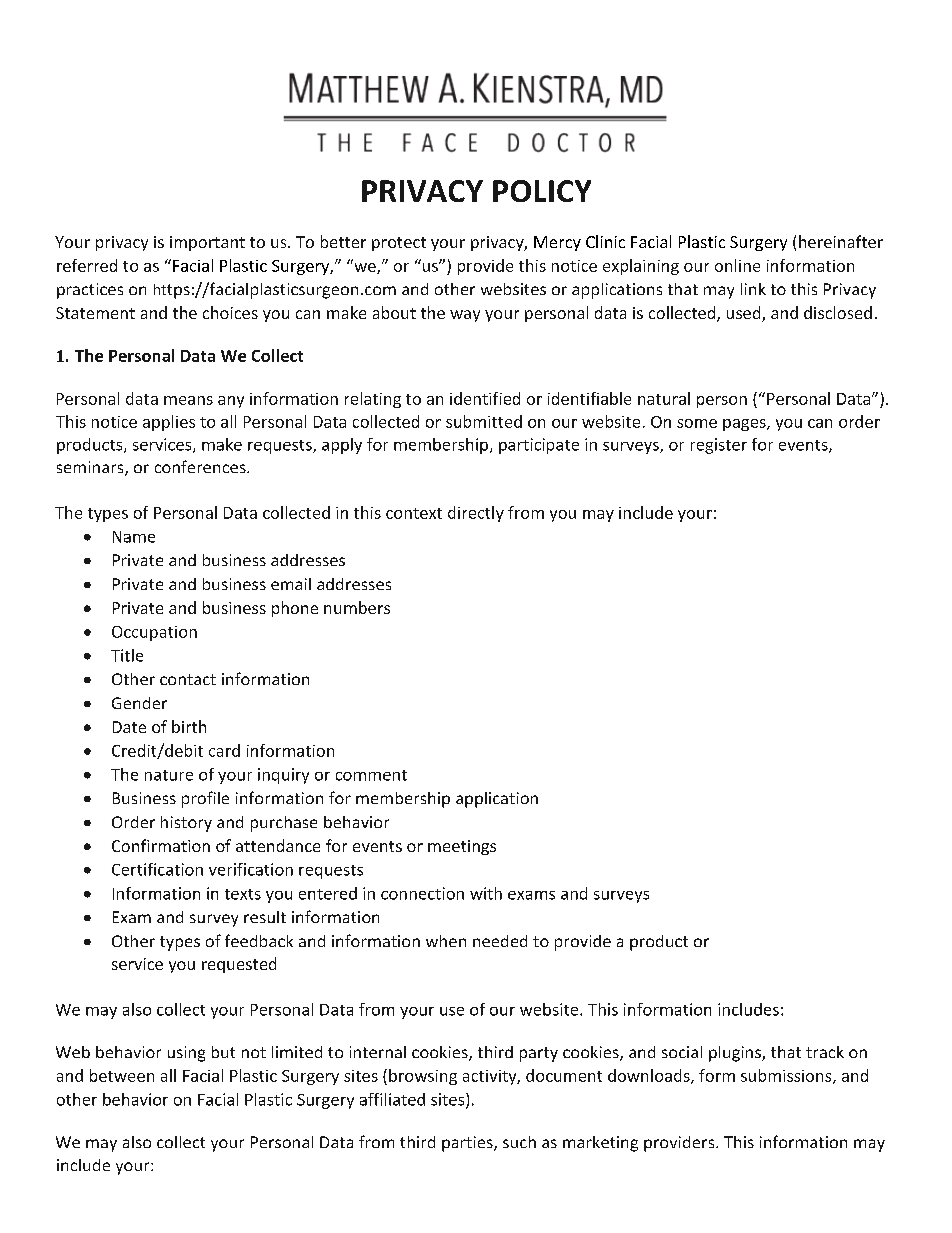 This screenshot has height=1233, width=952. Describe the element at coordinates (399, 244) in the screenshot. I see `protect` at that location.
